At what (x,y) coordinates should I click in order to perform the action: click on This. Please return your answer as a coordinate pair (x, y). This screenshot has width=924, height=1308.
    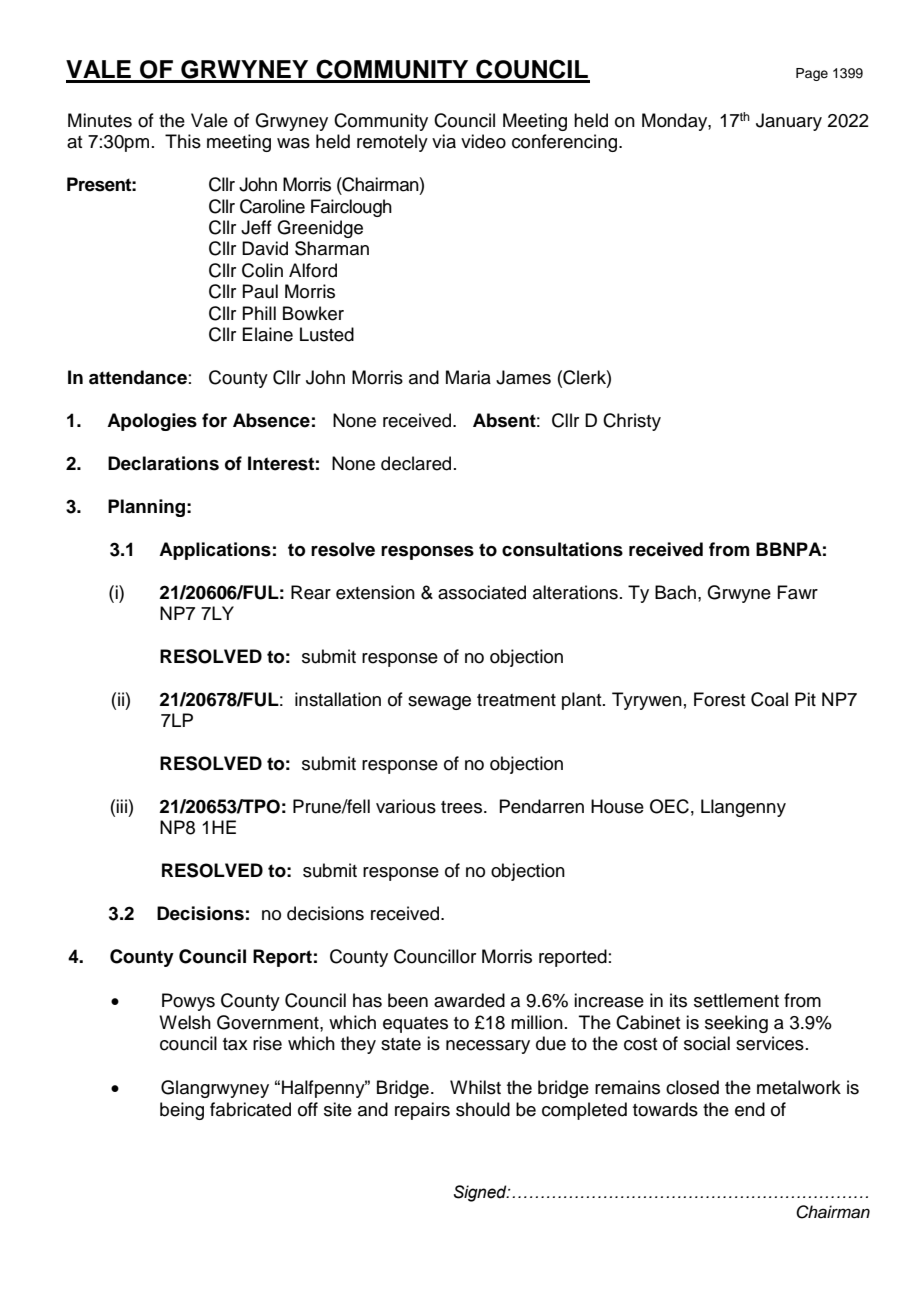
    Looking at the image, I should click on (183, 141).
